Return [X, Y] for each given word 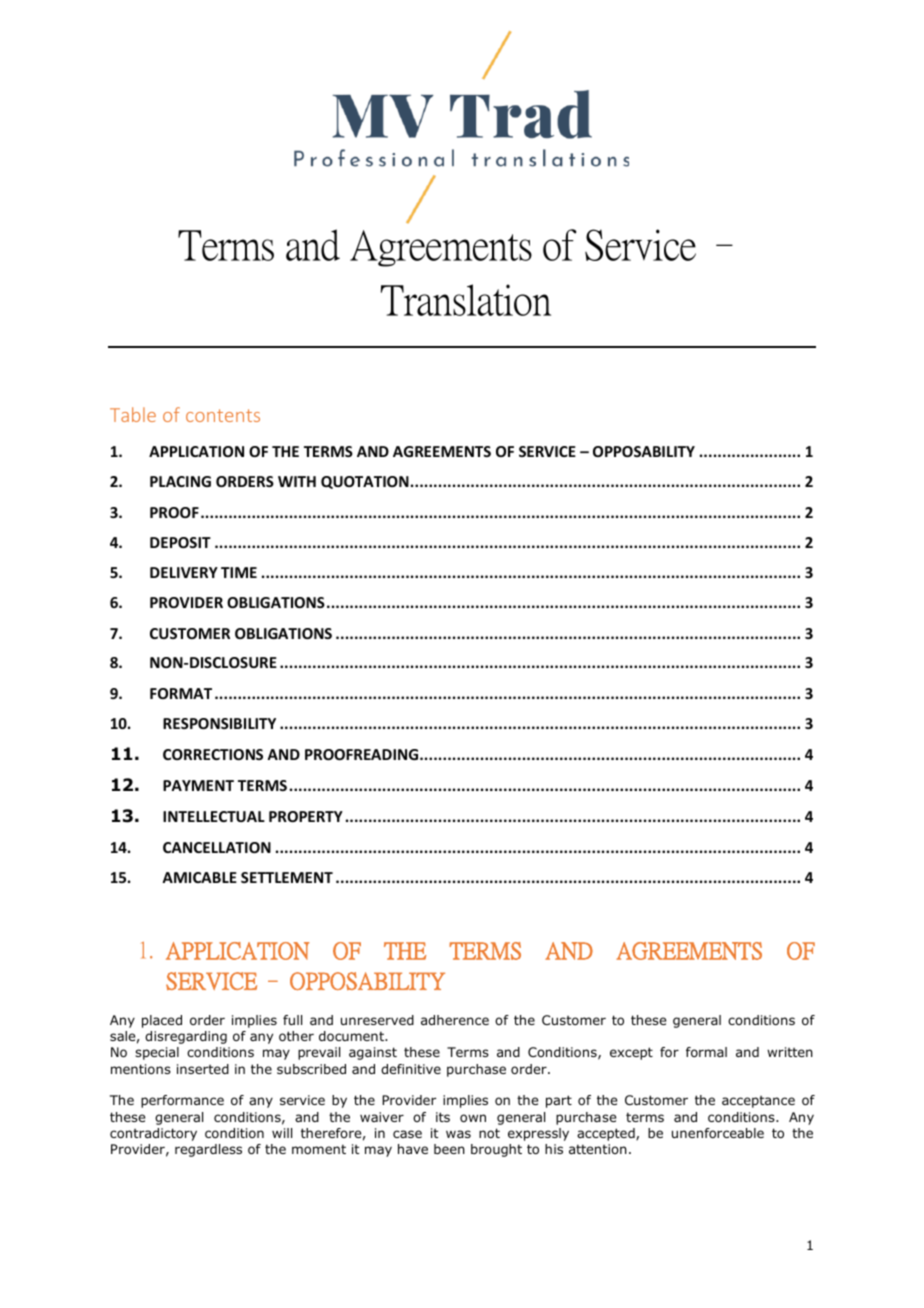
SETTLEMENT [287, 877]
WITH [297, 481]
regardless [208, 1150]
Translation [466, 300]
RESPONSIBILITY [219, 723]
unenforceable [718, 1133]
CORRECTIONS [213, 754]
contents [223, 415]
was [458, 1134]
